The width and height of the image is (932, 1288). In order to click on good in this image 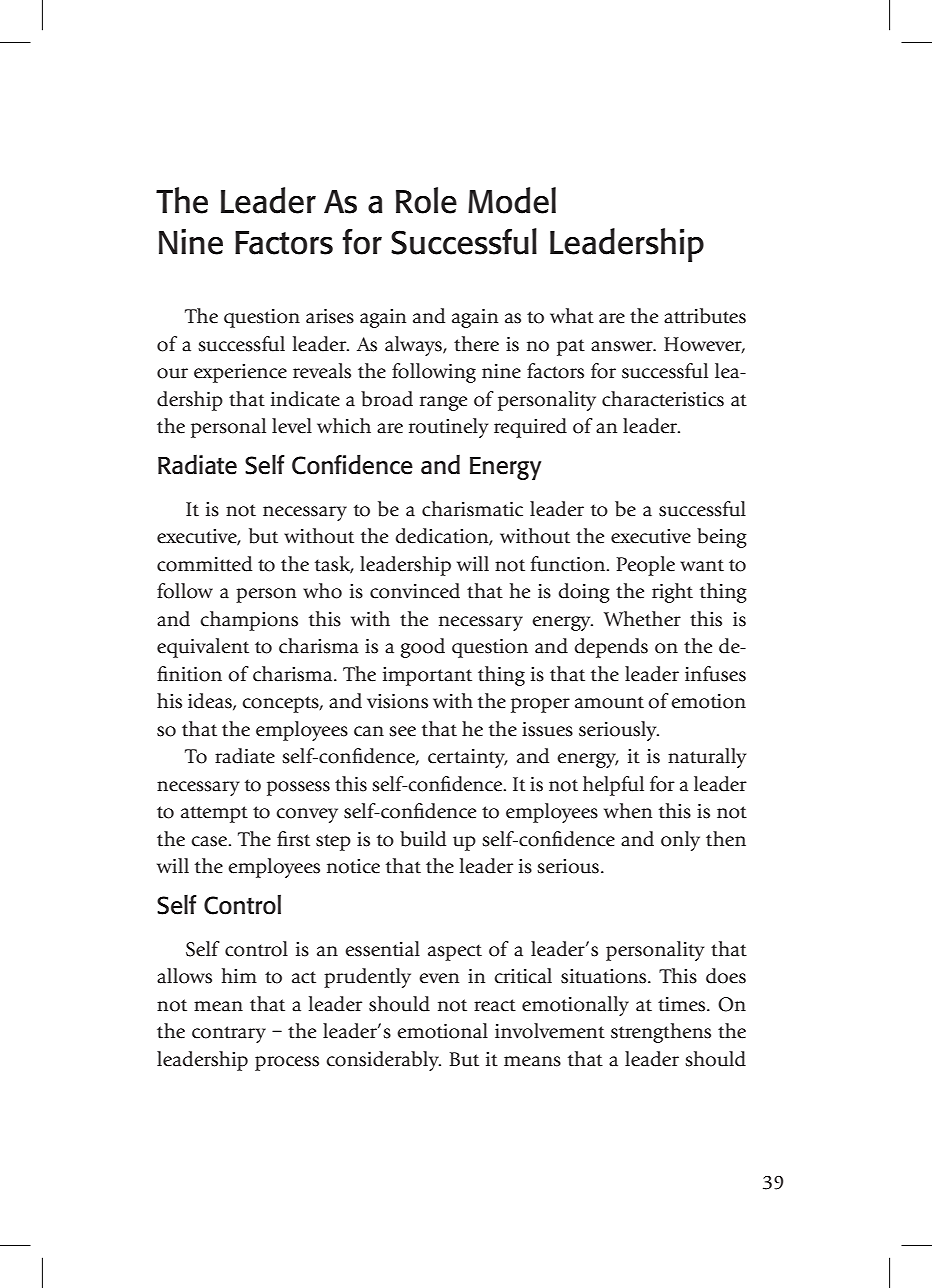, I will do `click(423, 648)`.
